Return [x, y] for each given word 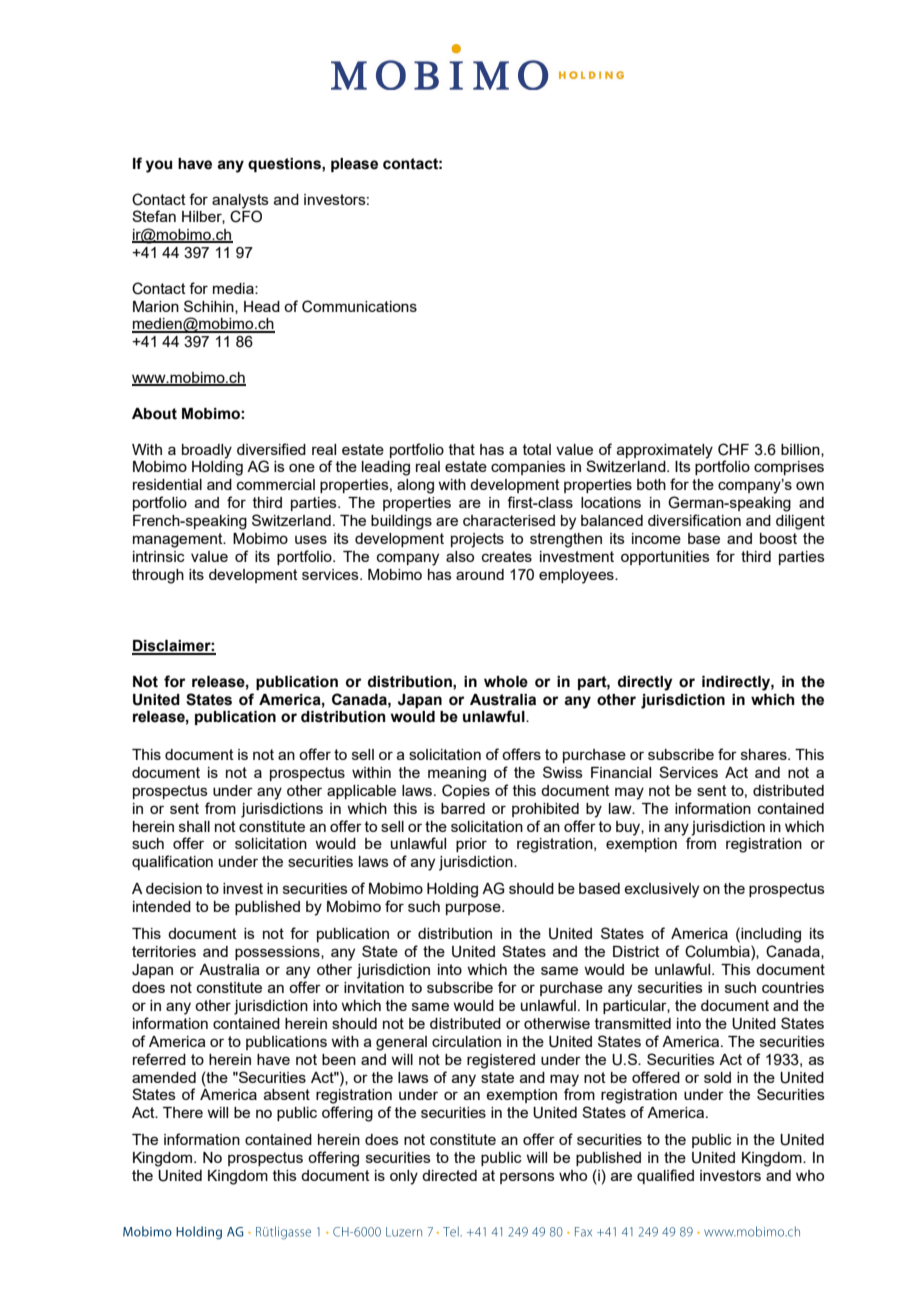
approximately [665, 451]
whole [506, 682]
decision [174, 888]
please [354, 165]
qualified [665, 1176]
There [183, 1112]
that [462, 449]
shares [765, 754]
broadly [207, 451]
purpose [474, 909]
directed [449, 1175]
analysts [240, 201]
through [158, 576]
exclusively [661, 890]
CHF [733, 449]
